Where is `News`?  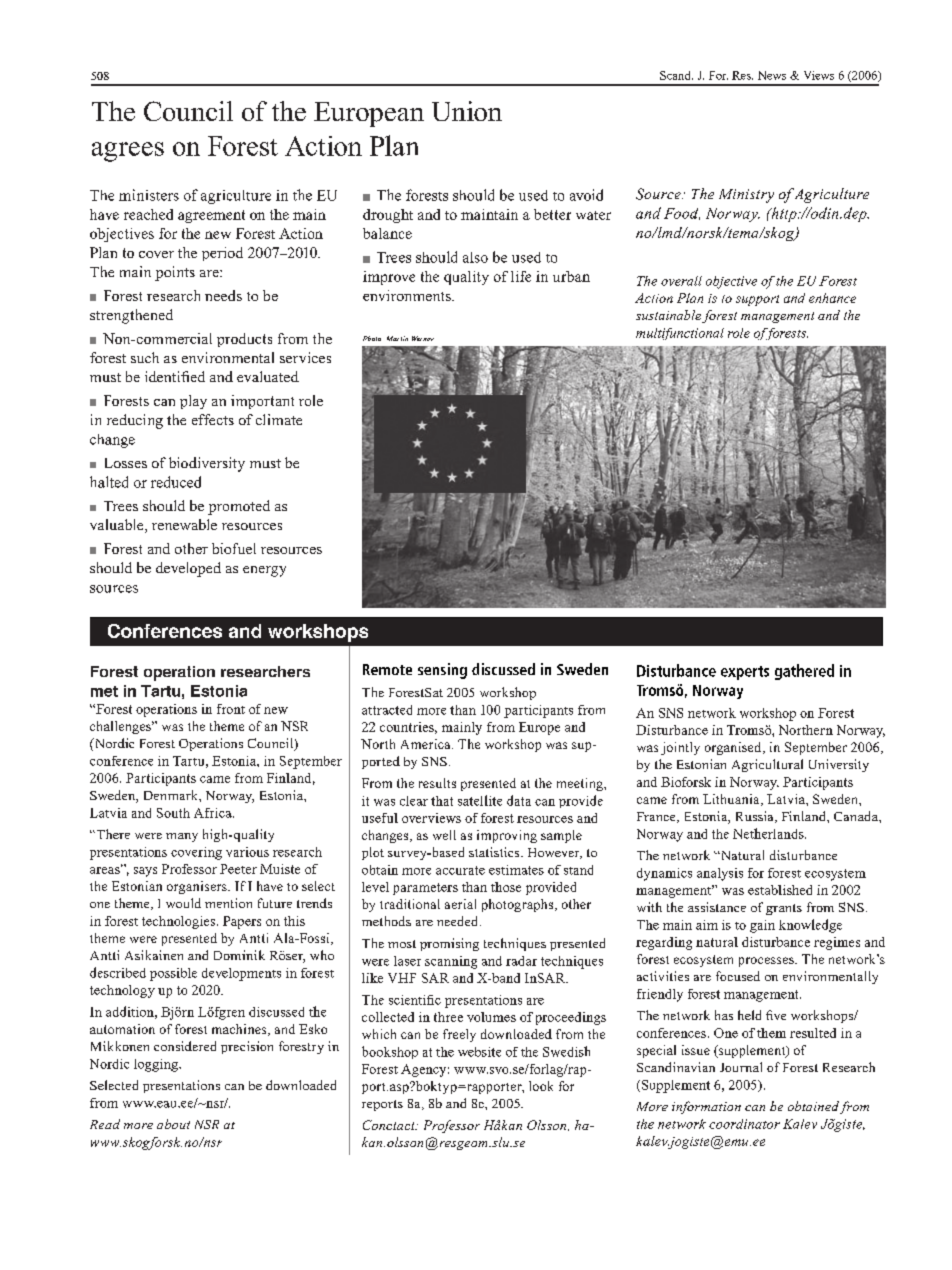
News is located at coordinates (772, 75).
